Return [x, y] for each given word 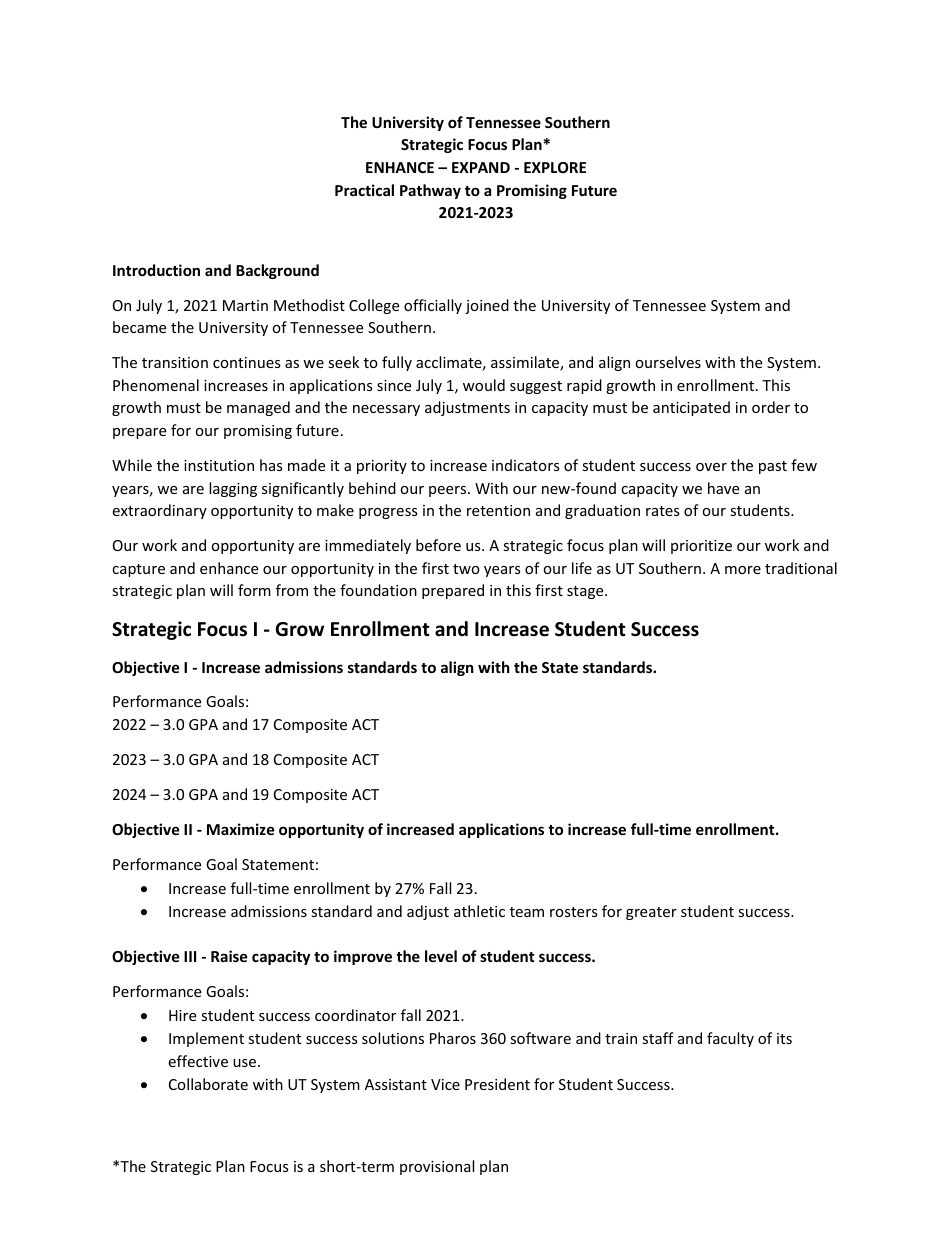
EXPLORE [555, 167]
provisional [437, 1167]
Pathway [430, 191]
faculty [730, 1039]
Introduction [156, 270]
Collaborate [208, 1084]
